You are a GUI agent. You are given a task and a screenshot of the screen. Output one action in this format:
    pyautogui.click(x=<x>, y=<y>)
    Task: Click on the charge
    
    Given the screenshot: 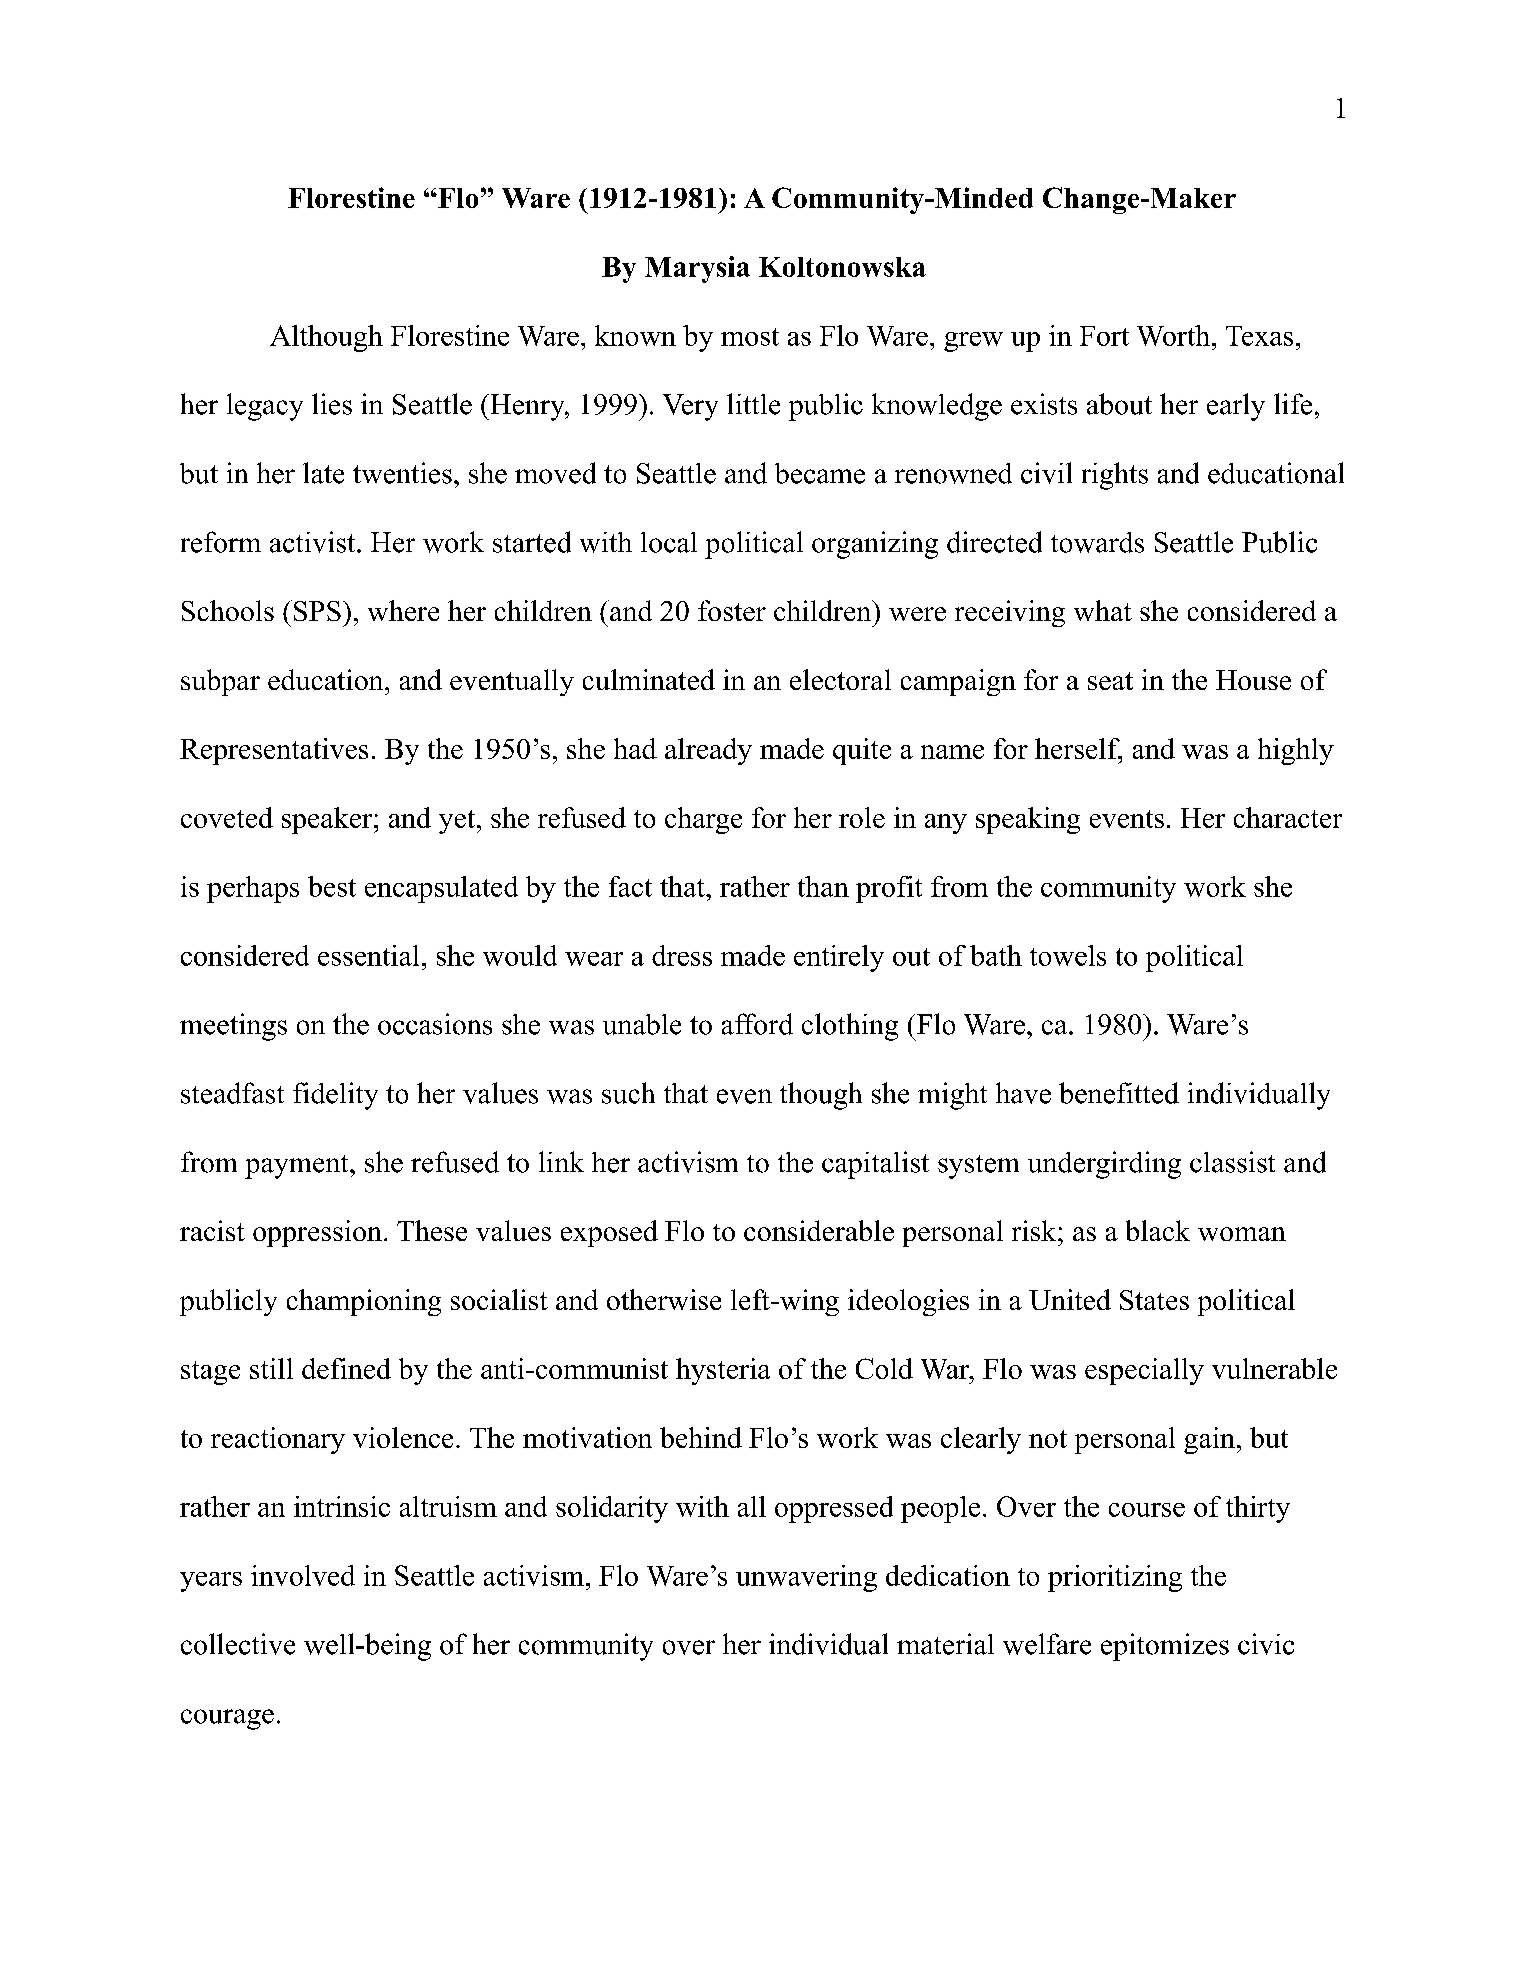 What is the action you would take?
    pyautogui.click(x=703, y=820)
